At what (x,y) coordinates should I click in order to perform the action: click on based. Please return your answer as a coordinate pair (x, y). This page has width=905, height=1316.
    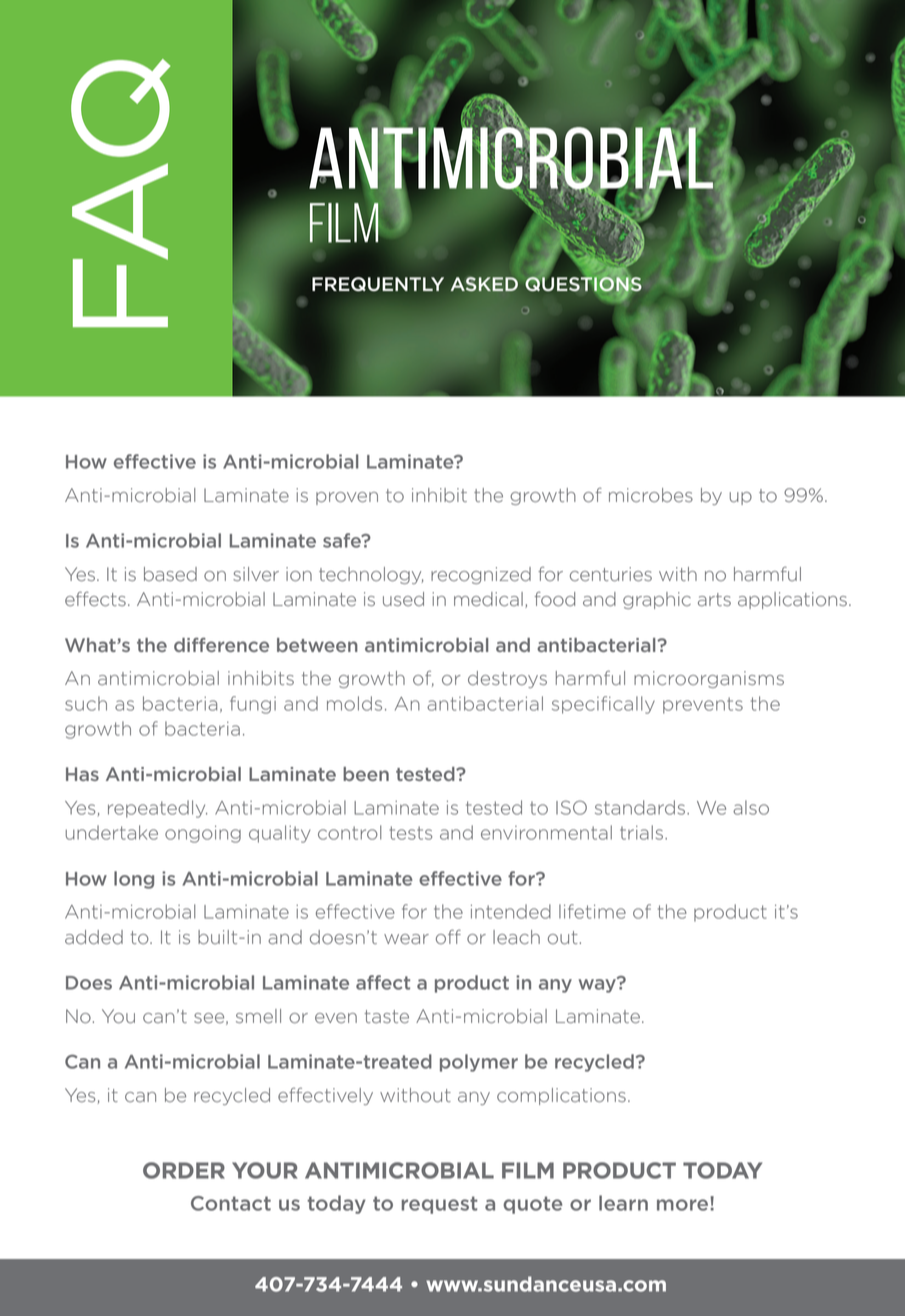
    Looking at the image, I should click on (170, 574).
